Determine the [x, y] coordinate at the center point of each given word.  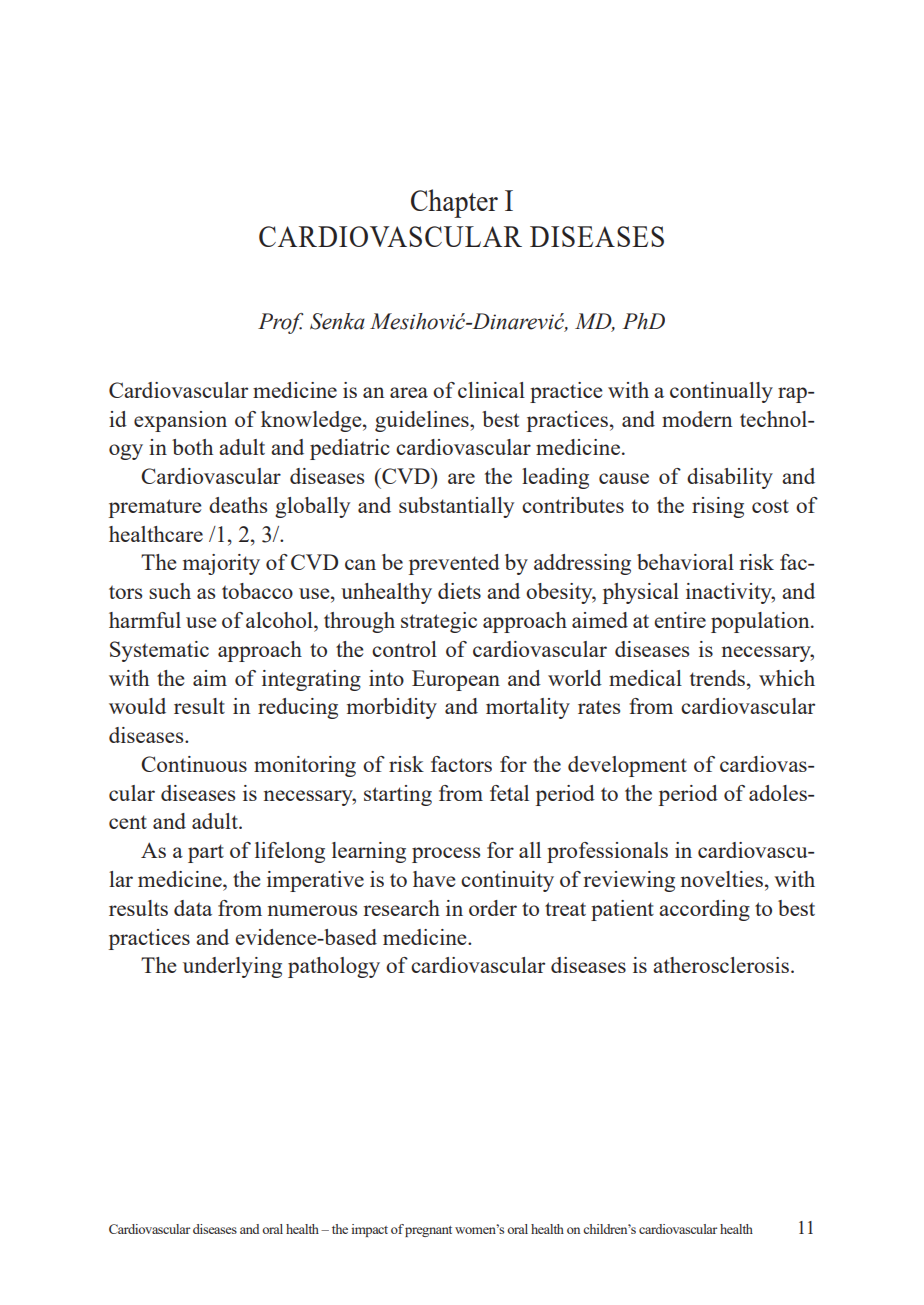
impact [369, 1230]
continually [721, 392]
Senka [337, 321]
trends [717, 678]
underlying [232, 967]
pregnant [428, 1231]
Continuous [194, 764]
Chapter [454, 203]
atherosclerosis [722, 965]
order [493, 908]
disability [730, 478]
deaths [238, 505]
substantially [456, 507]
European [456, 680]
